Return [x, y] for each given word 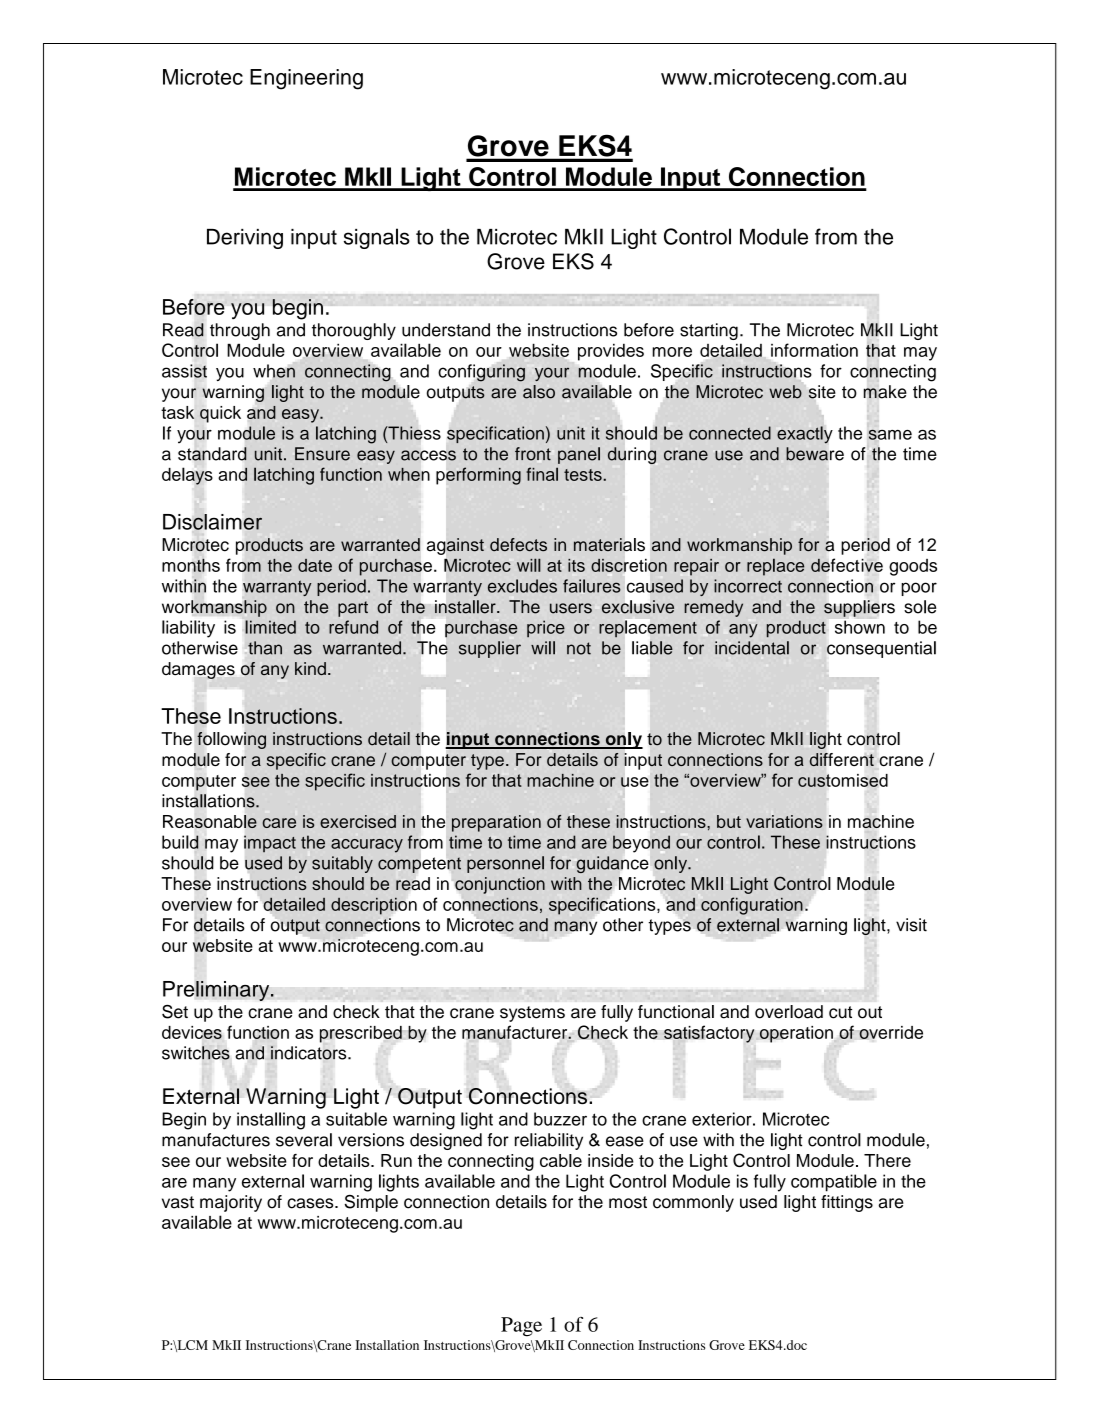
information [814, 350]
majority [231, 1203]
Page [521, 1327]
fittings [847, 1203]
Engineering [306, 79]
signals [377, 238]
